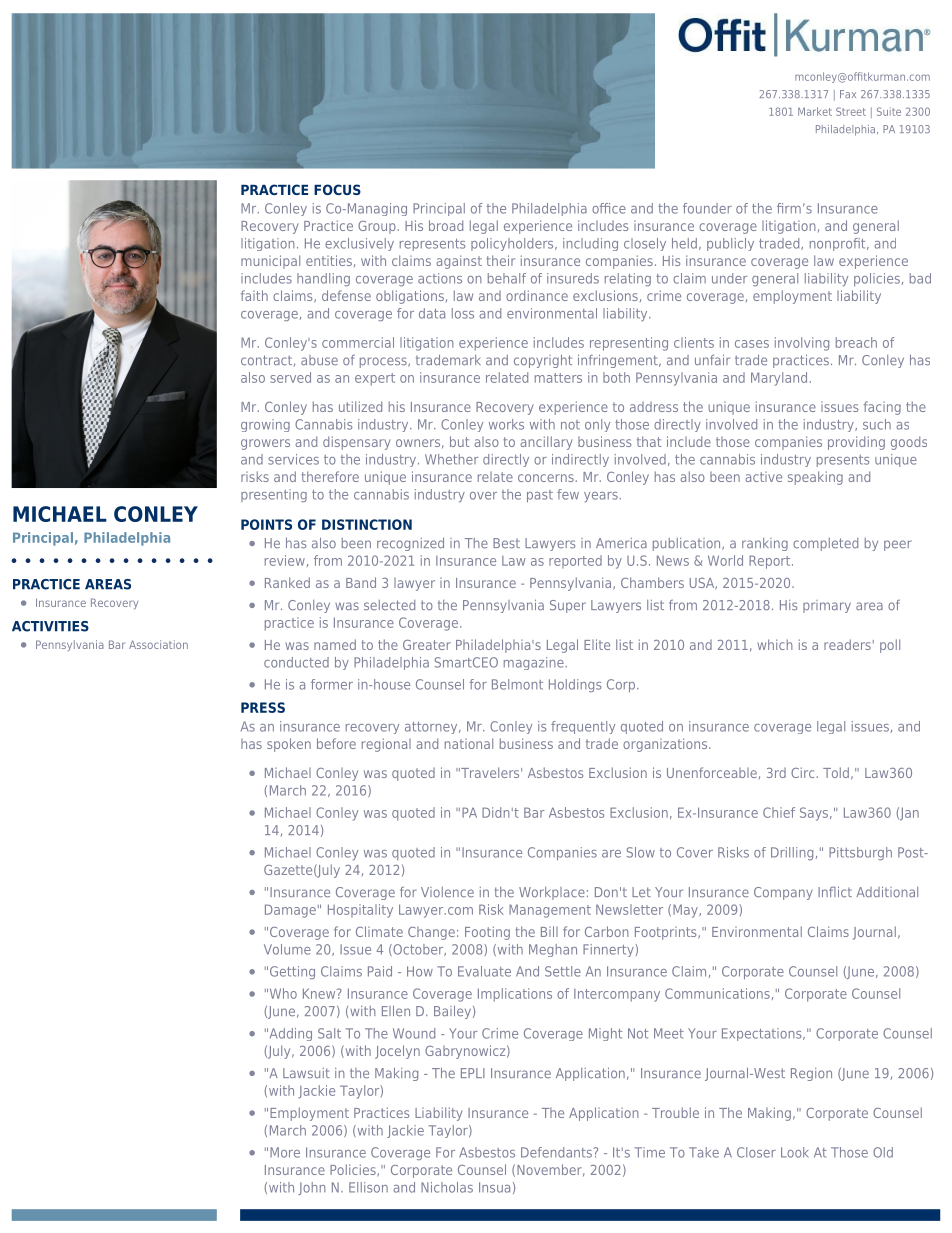 The height and width of the screenshot is (1233, 952). What do you see at coordinates (285, 1152) in the screenshot?
I see `More` at bounding box center [285, 1152].
